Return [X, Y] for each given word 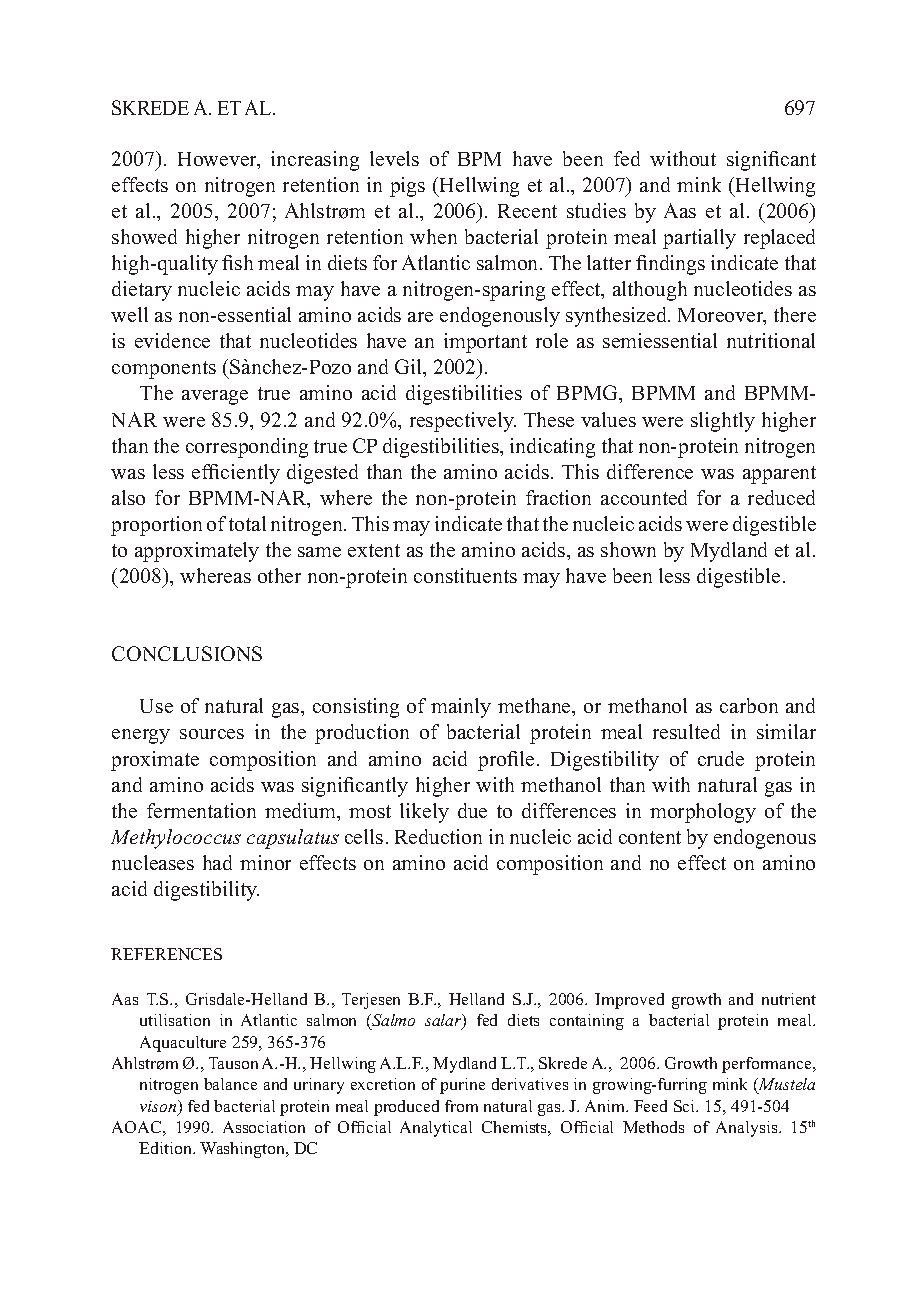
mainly [461, 708]
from [461, 1106]
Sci [686, 1106]
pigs [407, 187]
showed [144, 236]
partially [699, 239]
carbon [749, 705]
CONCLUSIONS [187, 653]
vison [159, 1107]
